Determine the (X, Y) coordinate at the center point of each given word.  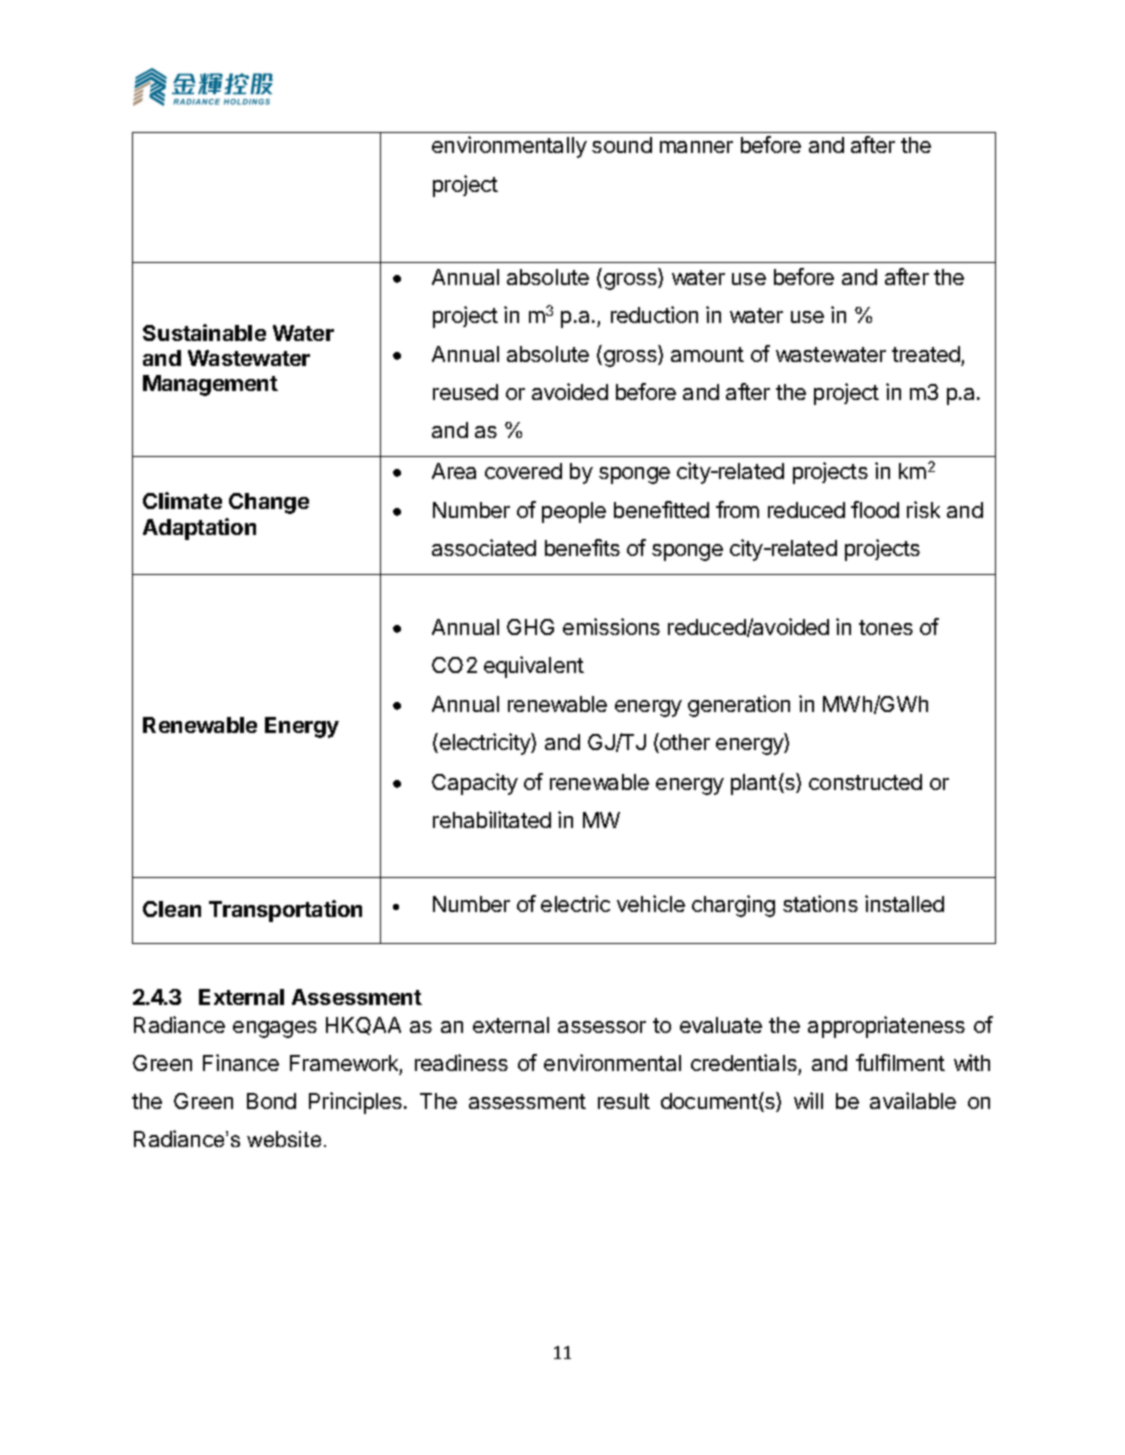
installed (904, 903)
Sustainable (204, 332)
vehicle (651, 903)
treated (926, 354)
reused (465, 392)
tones (886, 627)
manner (696, 147)
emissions (611, 626)
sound (622, 145)
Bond (271, 1101)
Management (210, 385)
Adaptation (199, 529)
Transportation (285, 911)
